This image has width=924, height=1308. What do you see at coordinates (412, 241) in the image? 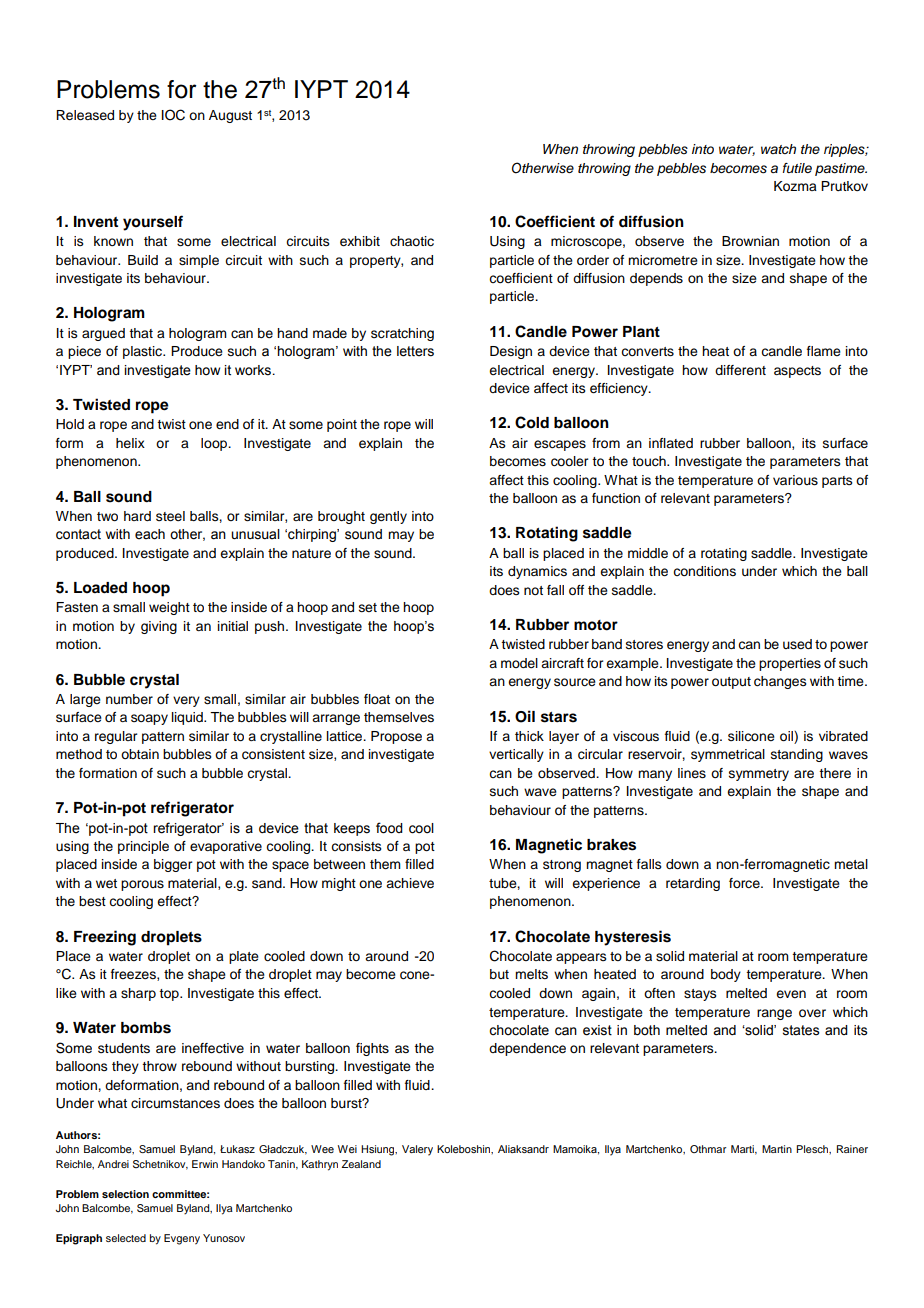
I see `chaotic` at bounding box center [412, 241].
